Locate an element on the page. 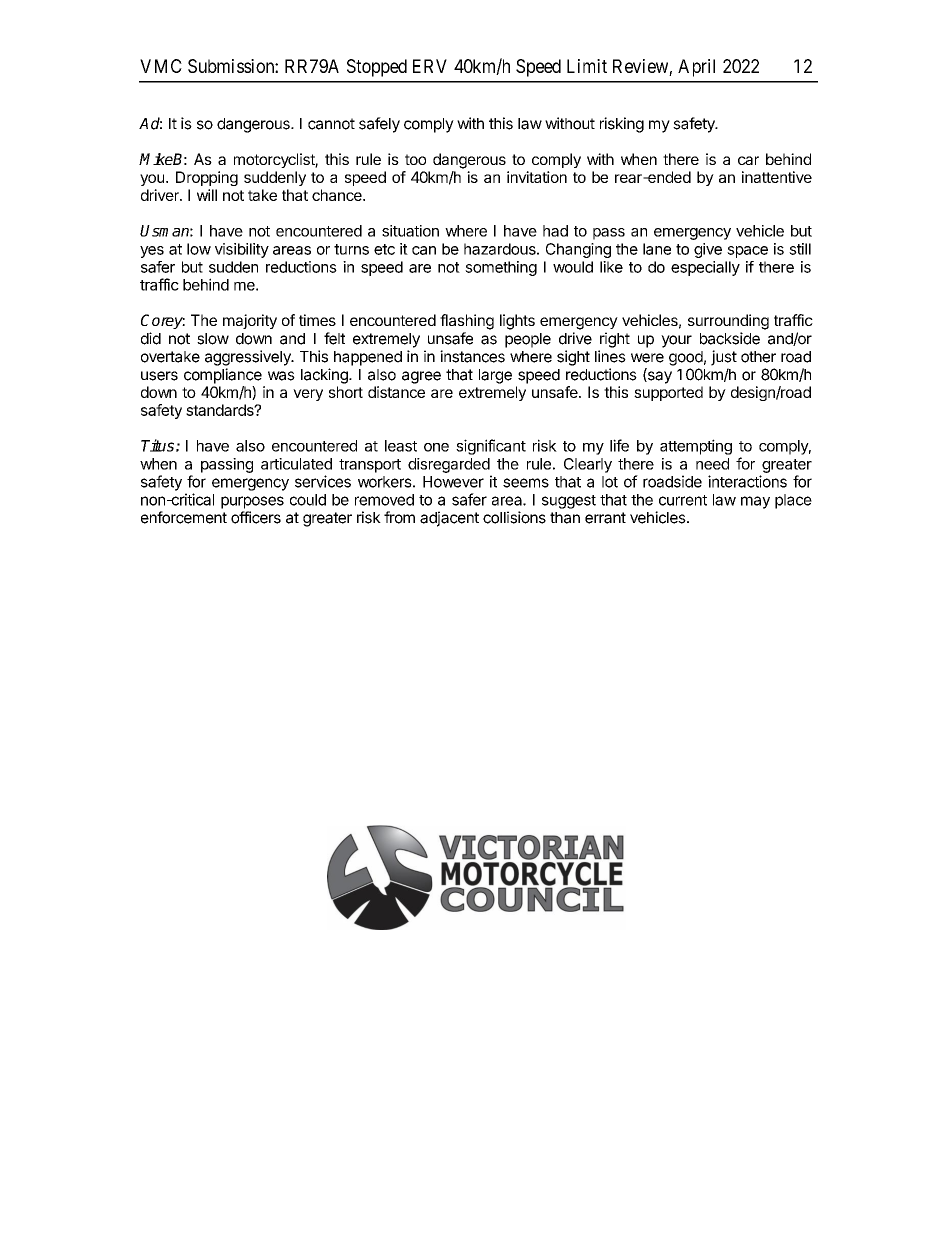  instances is located at coordinates (472, 356).
